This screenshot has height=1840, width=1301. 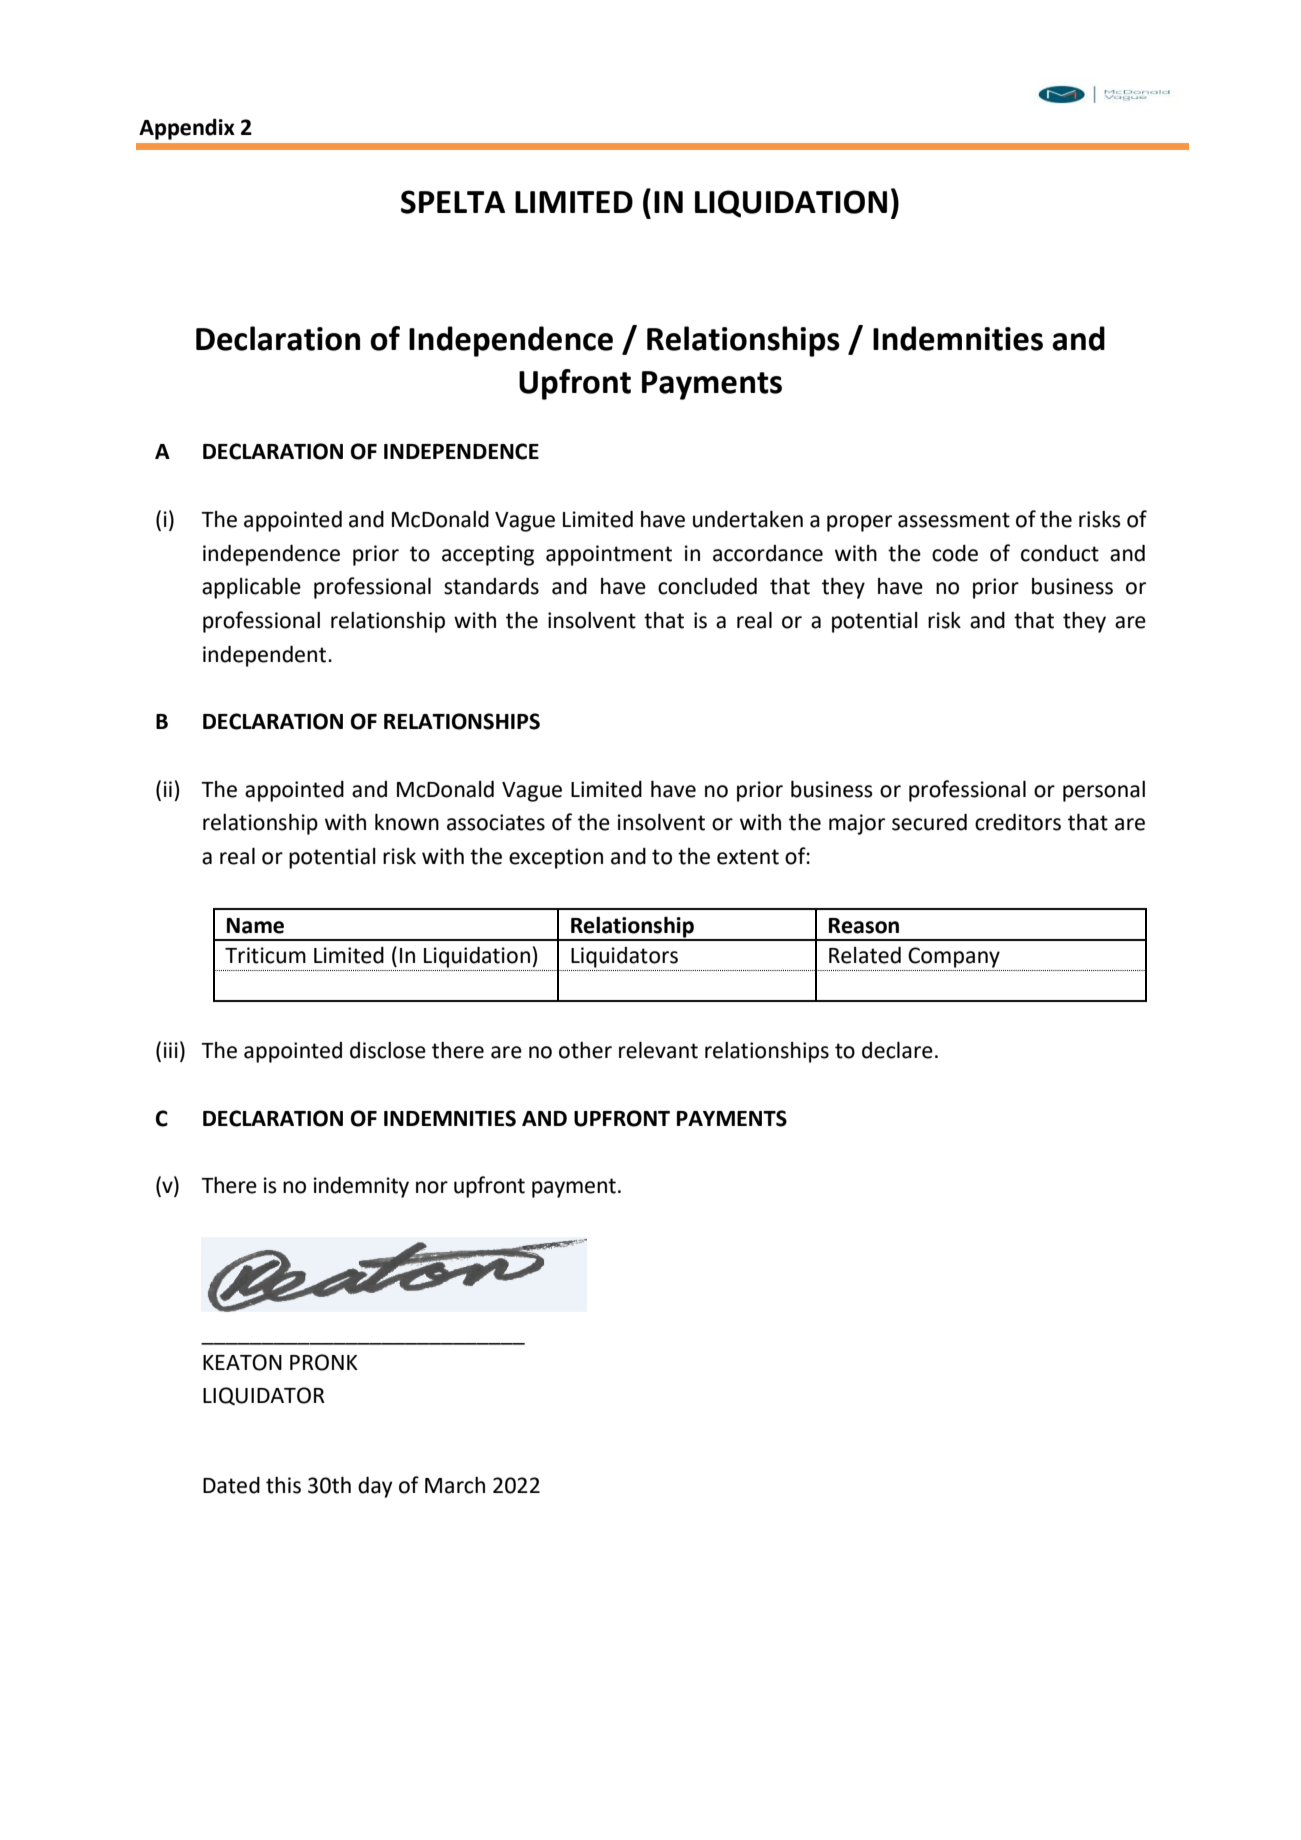 I want to click on assessment, so click(x=954, y=520).
